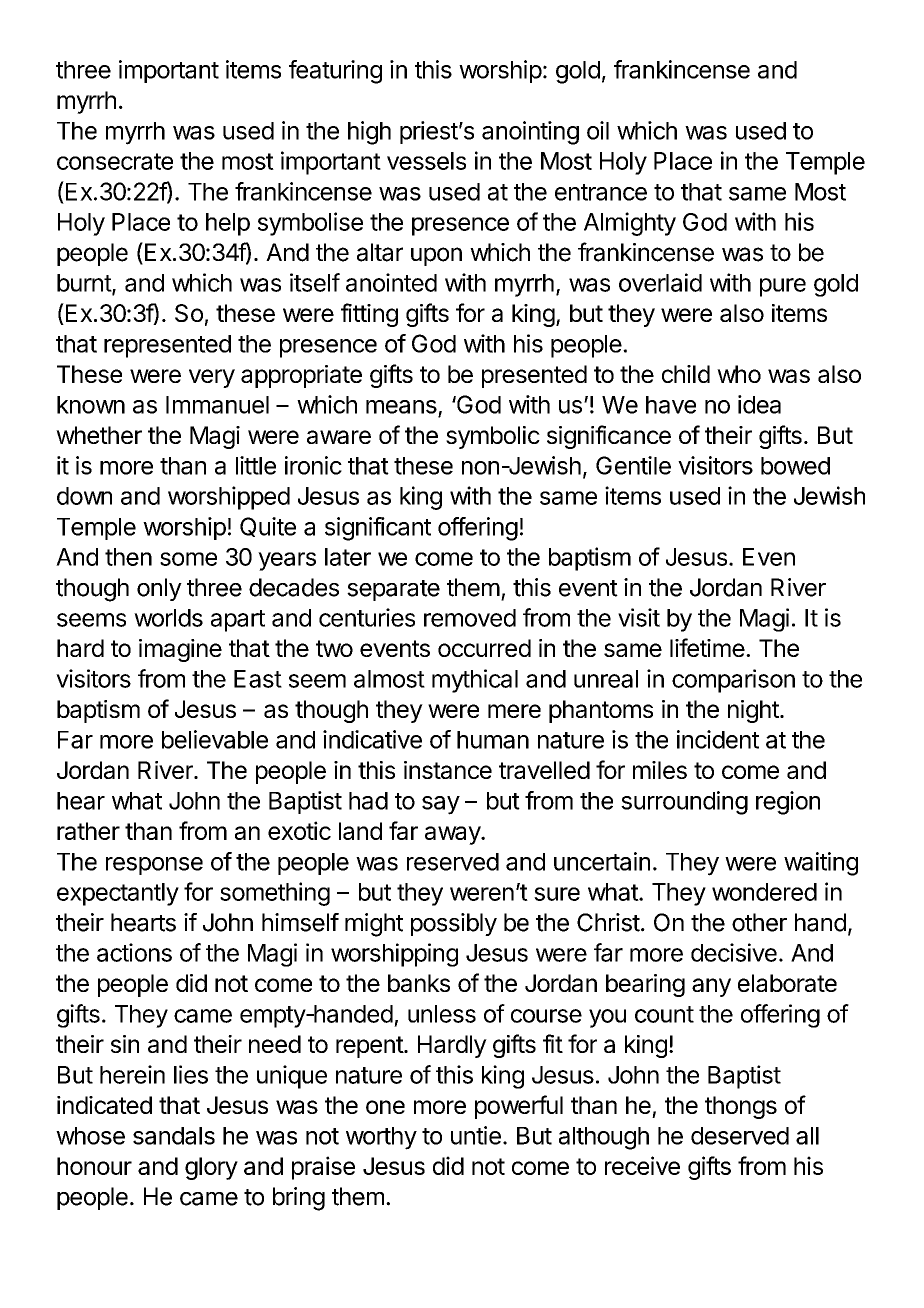  I want to click on consecrate, so click(115, 161).
